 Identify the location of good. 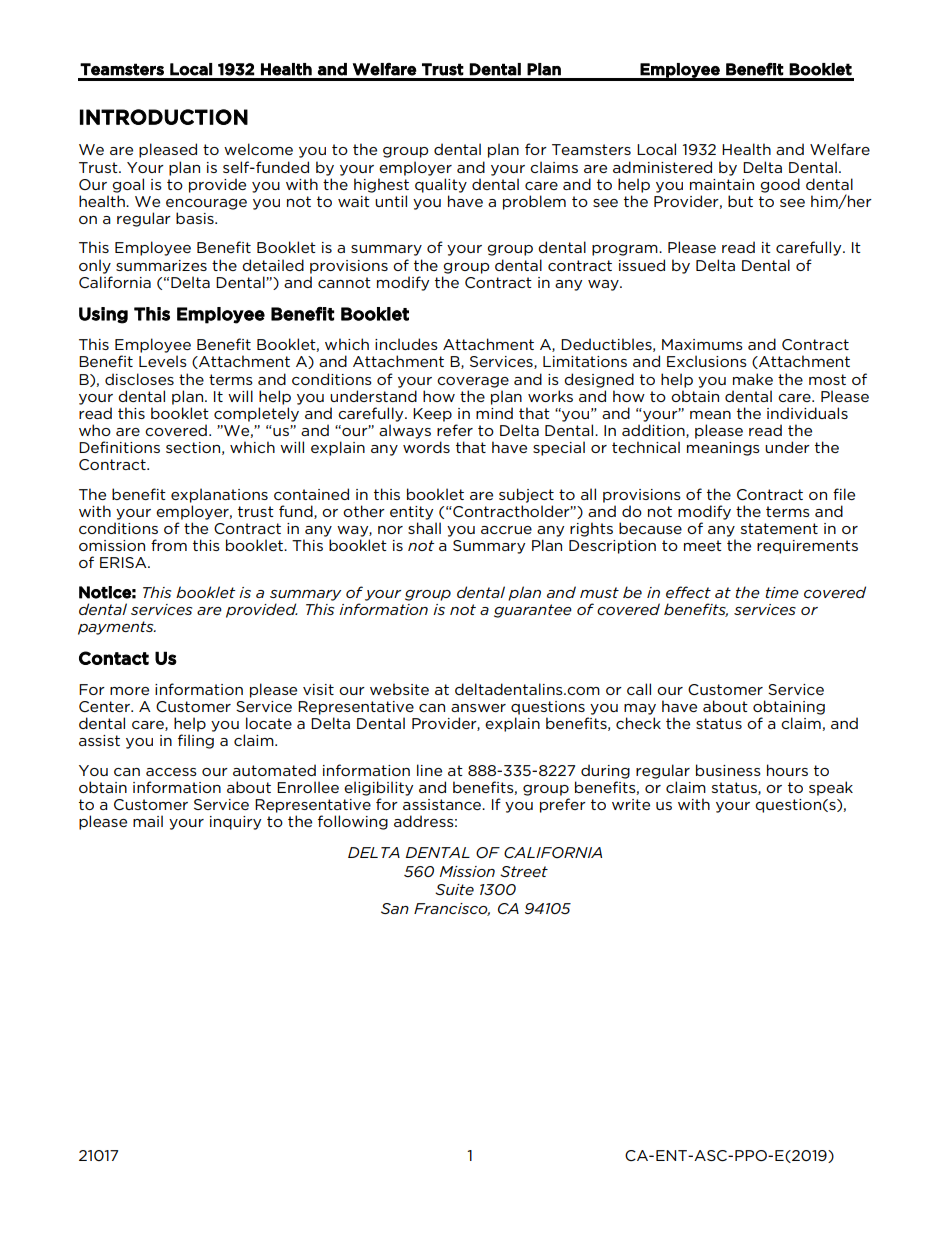
(780, 185).
